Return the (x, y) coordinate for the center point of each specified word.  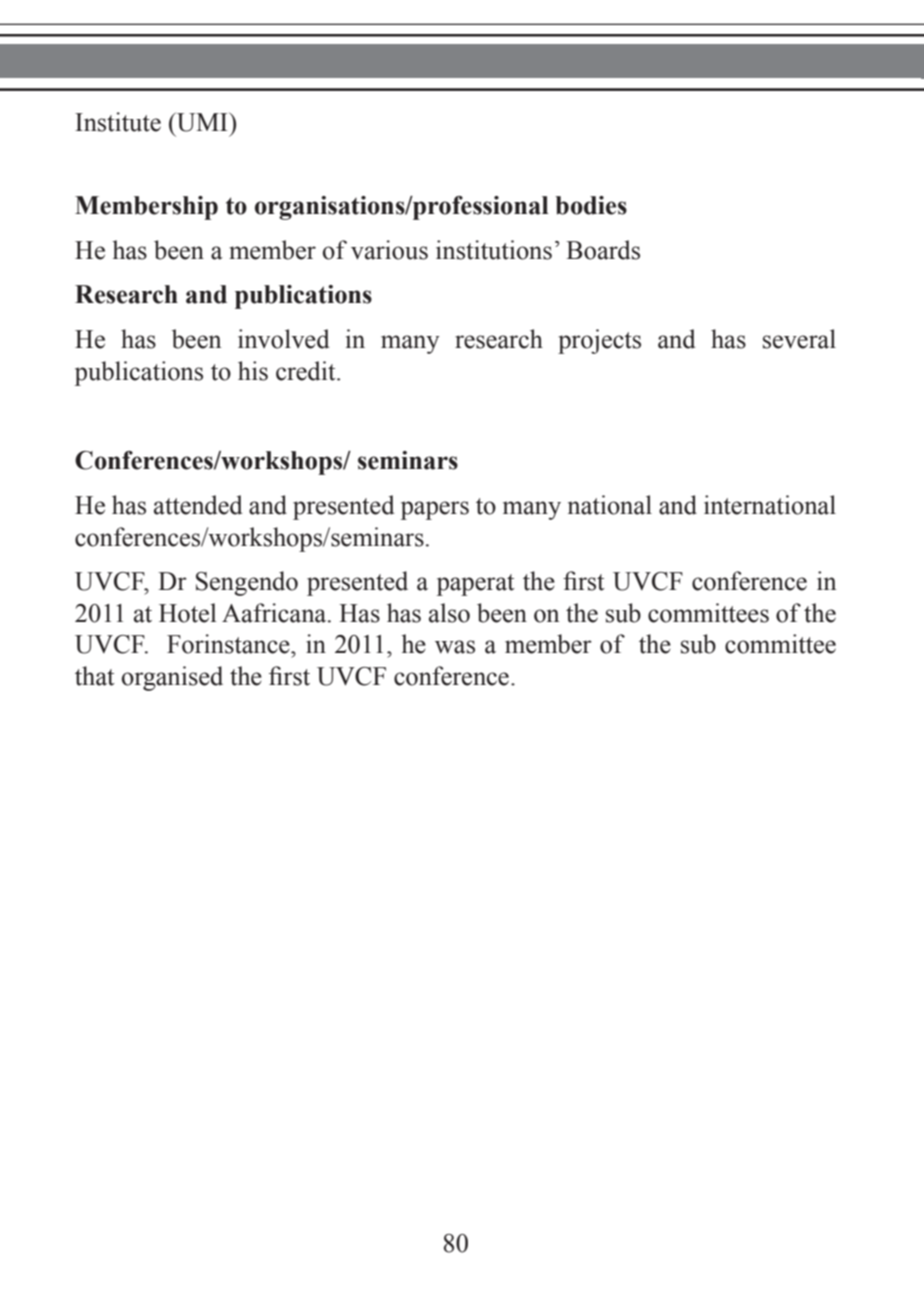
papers (435, 510)
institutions (494, 250)
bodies (591, 205)
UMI (202, 122)
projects (599, 341)
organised (172, 678)
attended (198, 505)
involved (283, 339)
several (799, 339)
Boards (603, 250)
